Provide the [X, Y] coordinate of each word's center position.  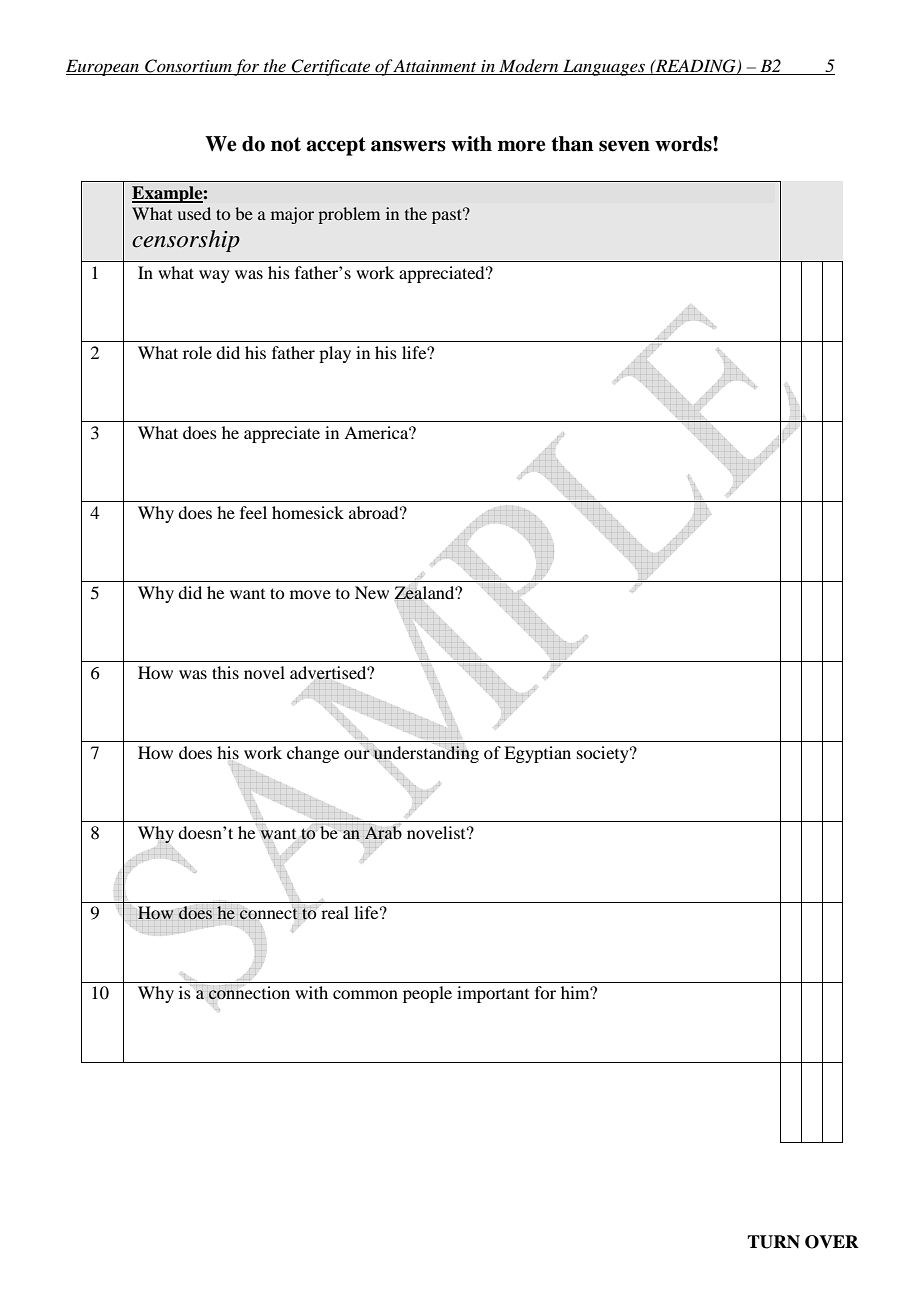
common [365, 994]
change [313, 754]
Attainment [434, 65]
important [493, 994]
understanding [426, 754]
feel [253, 512]
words [684, 144]
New [372, 592]
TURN [773, 1242]
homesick [308, 512]
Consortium [188, 67]
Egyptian [537, 754]
